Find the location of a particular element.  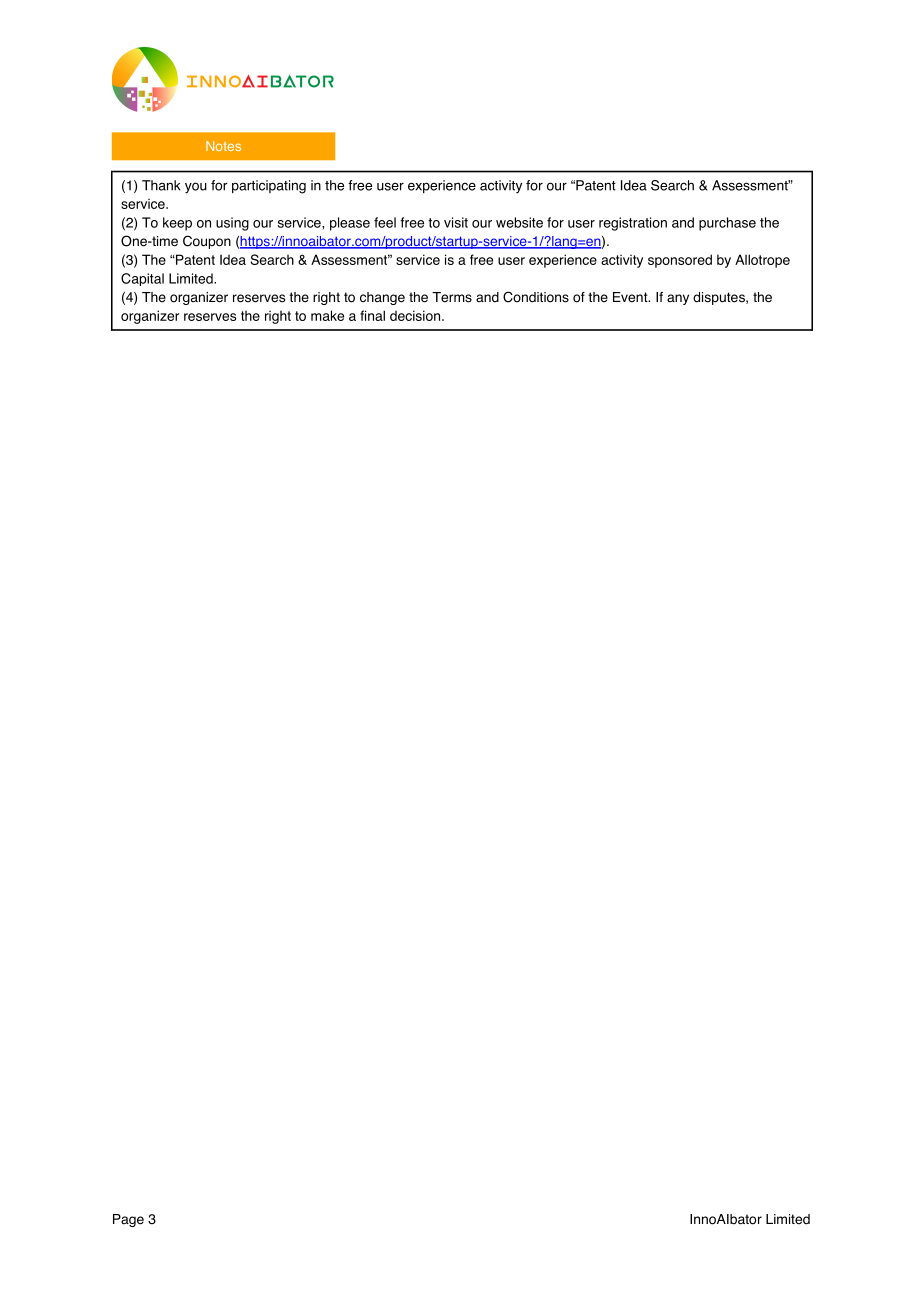

visit is located at coordinates (456, 222).
